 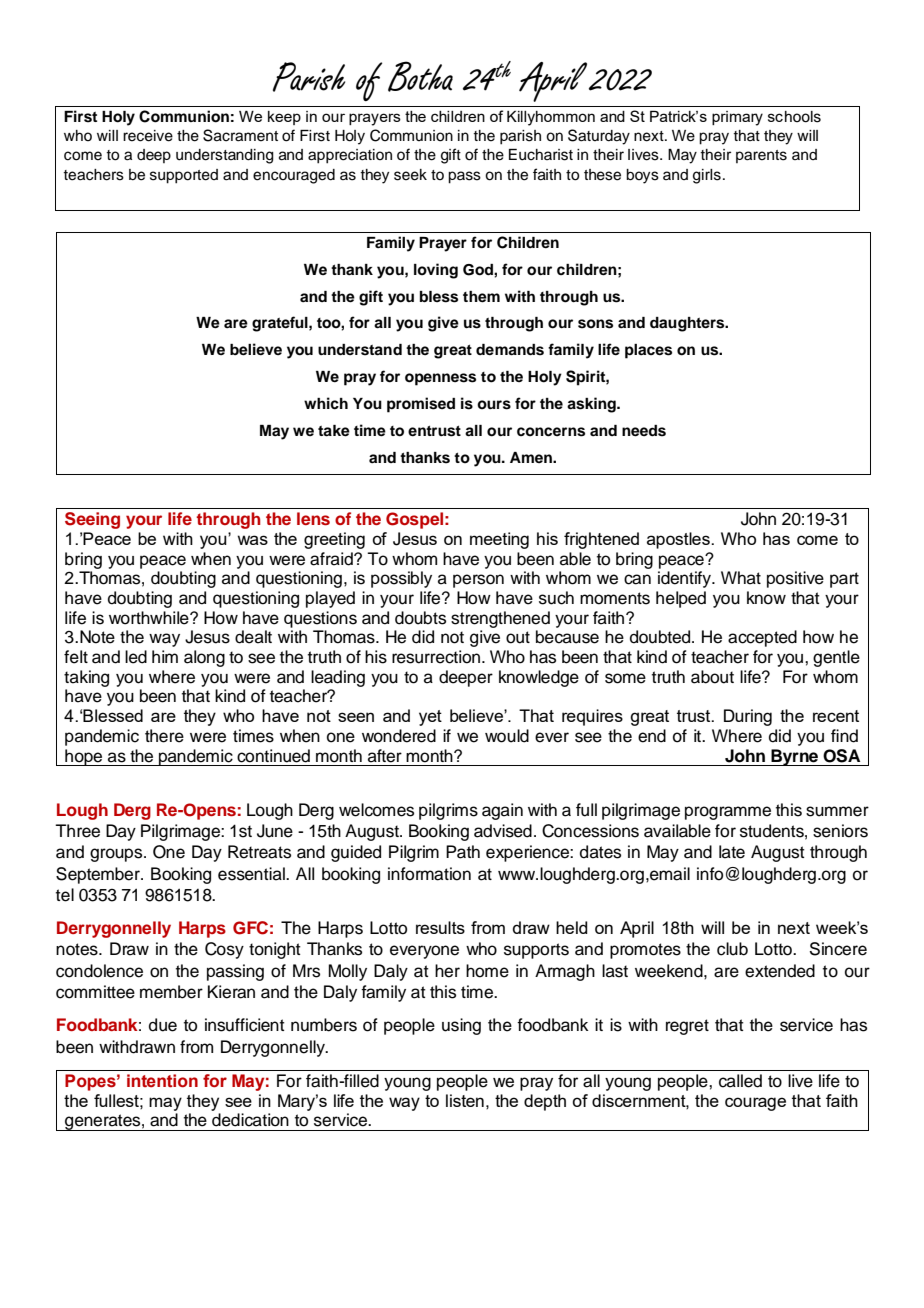 I want to click on groups, so click(x=117, y=855).
